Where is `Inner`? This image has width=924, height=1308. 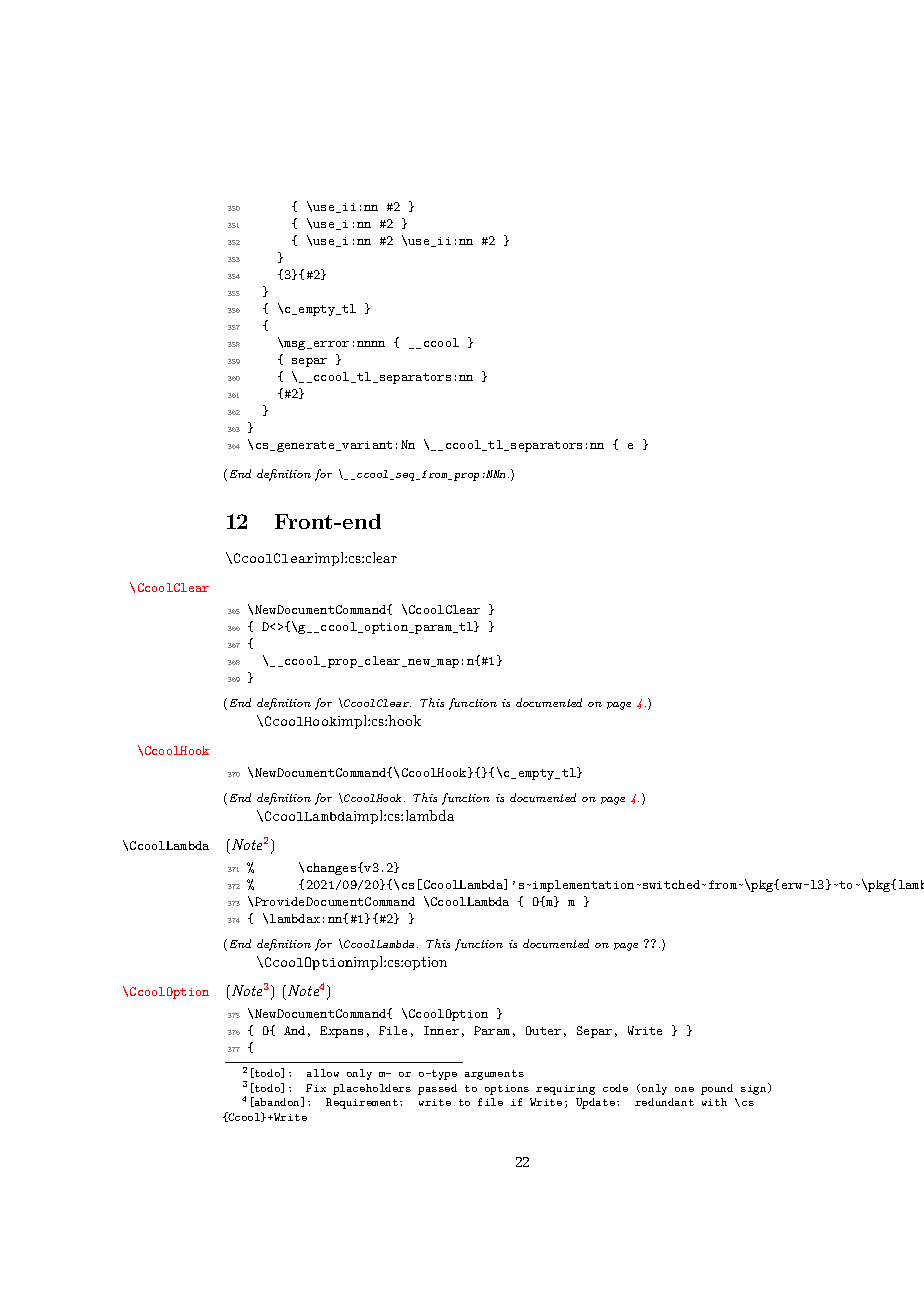
Inner is located at coordinates (441, 1030).
